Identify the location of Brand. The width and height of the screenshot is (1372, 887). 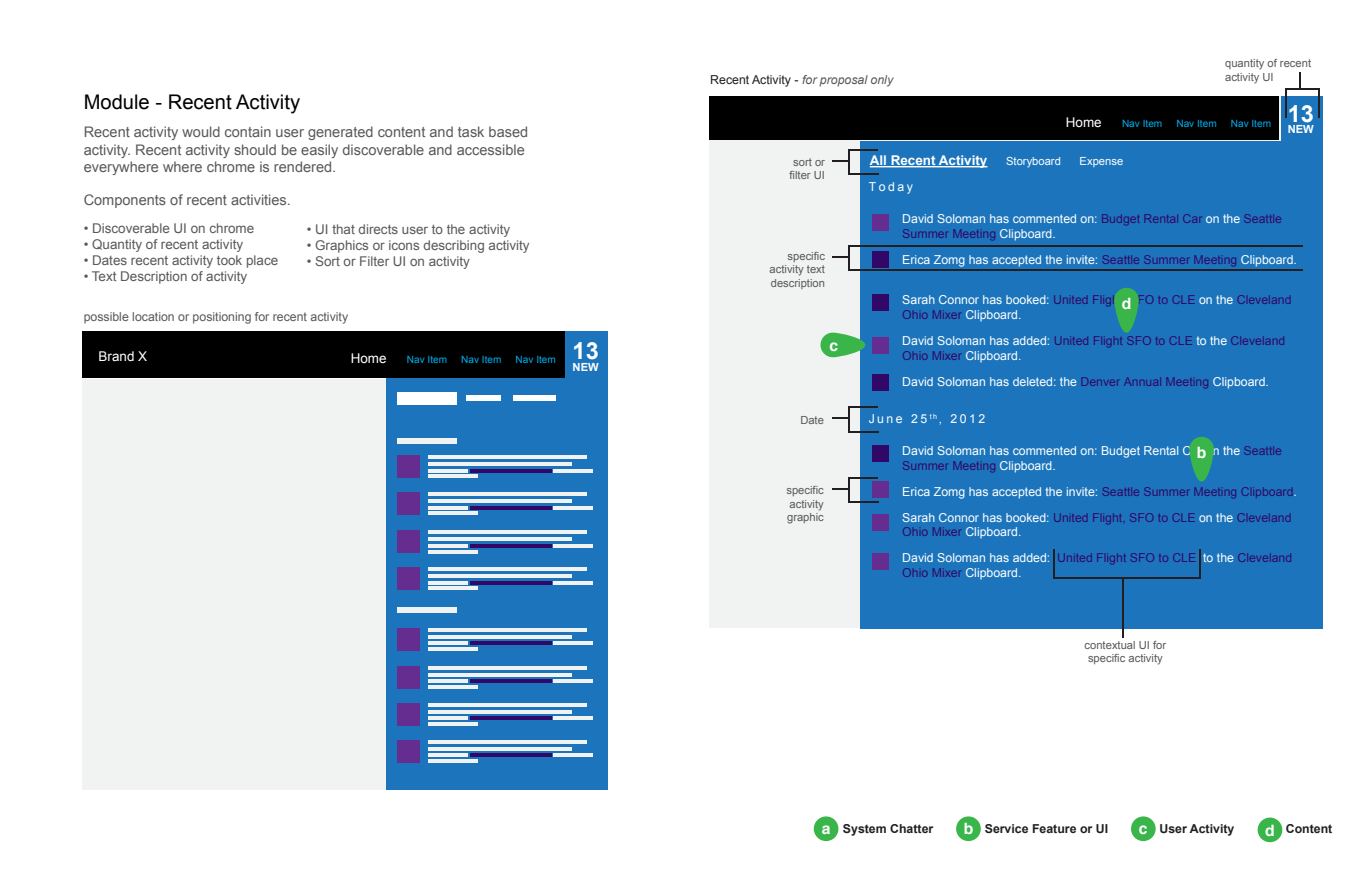
(116, 356).
